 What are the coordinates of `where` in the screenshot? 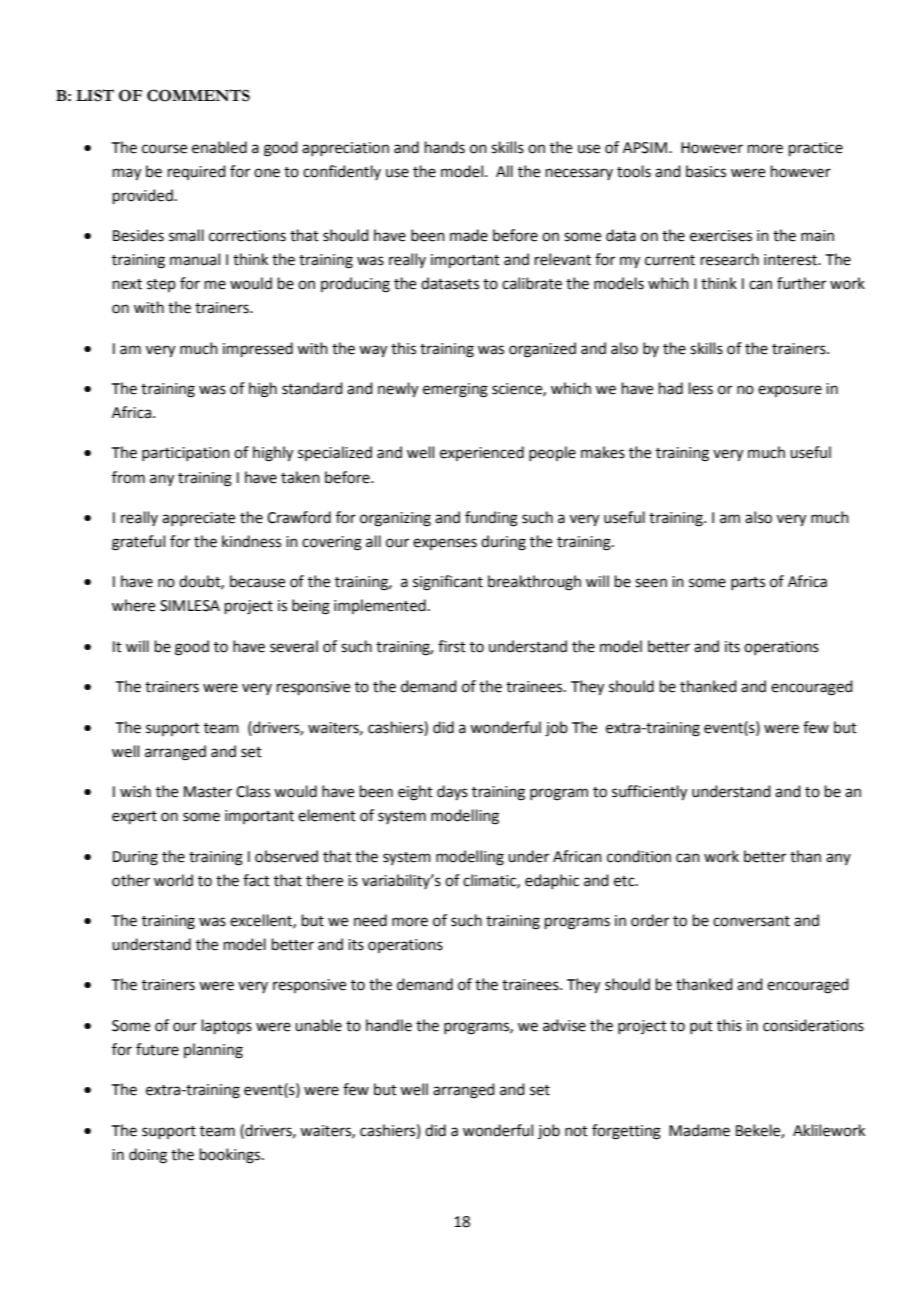 It's located at (133, 605).
